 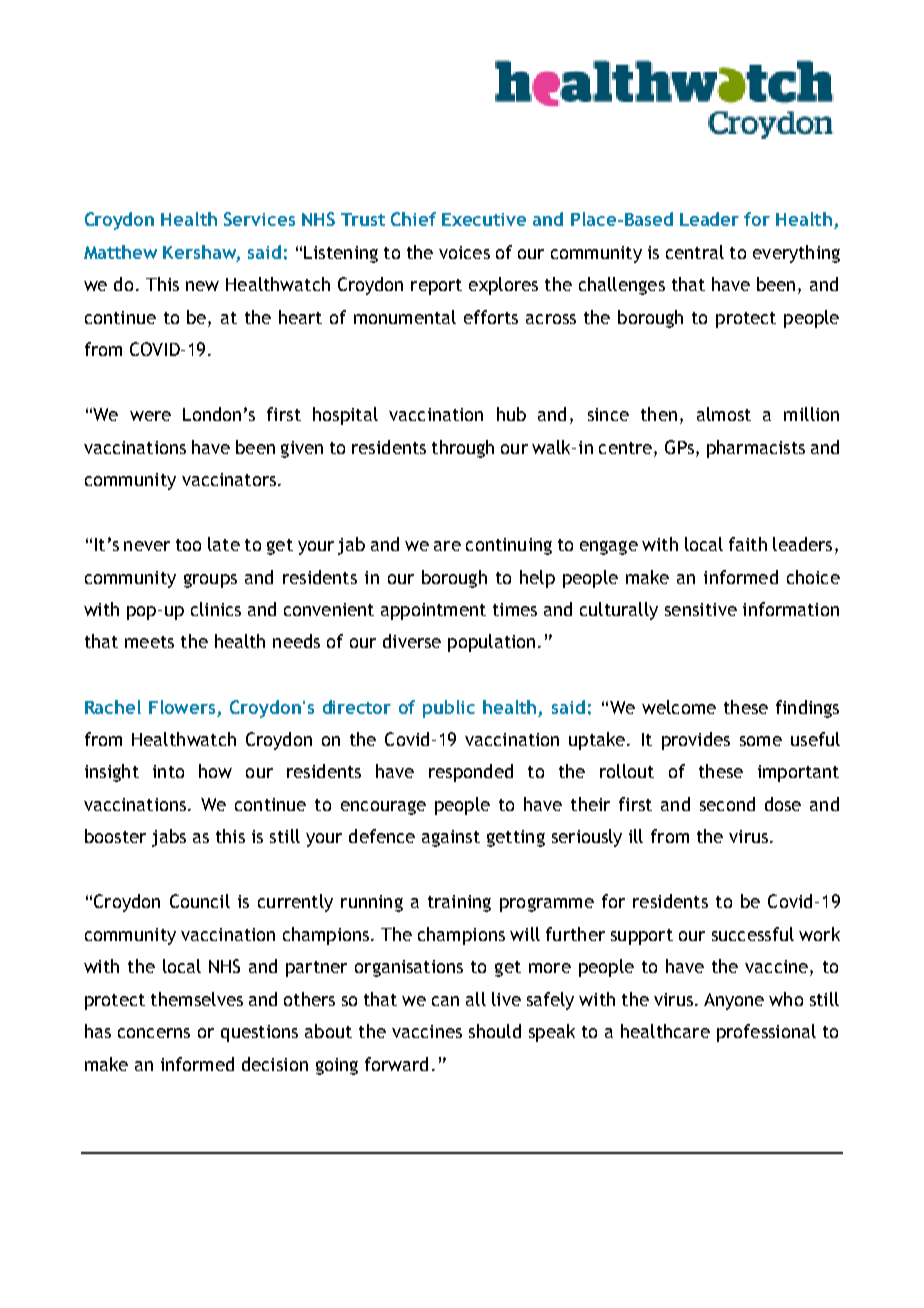 I want to click on voices, so click(x=464, y=252).
